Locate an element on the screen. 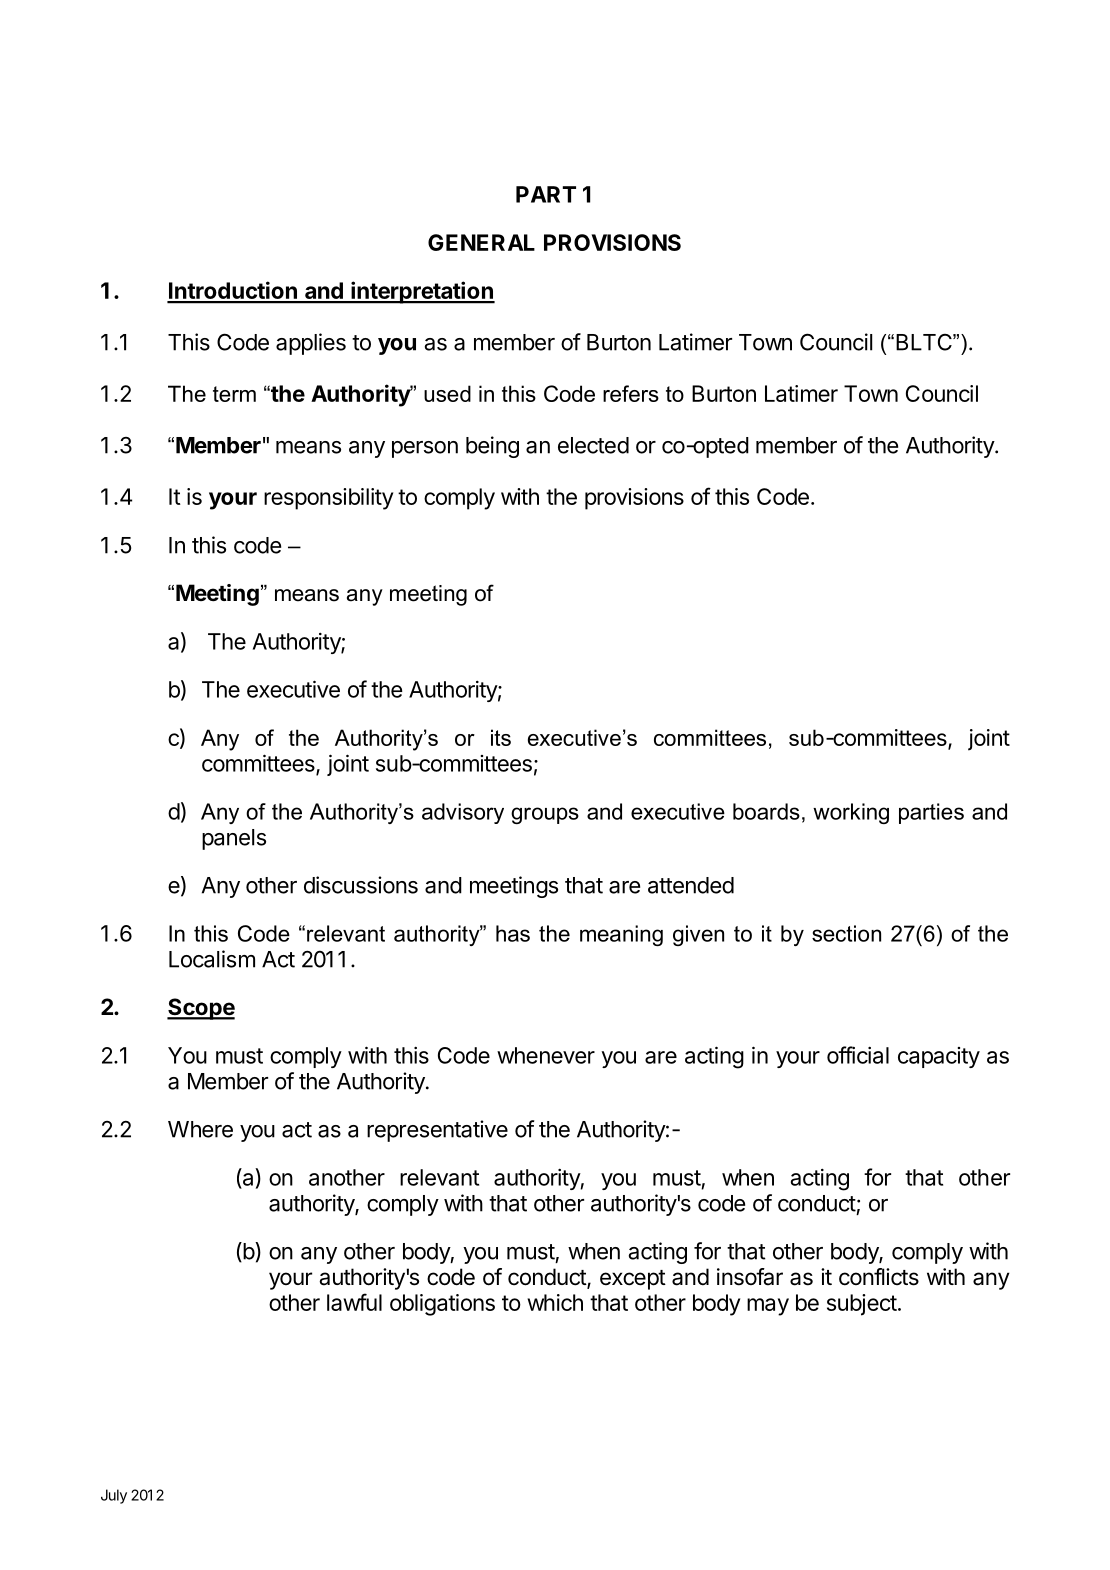 The image size is (1110, 1570). groups is located at coordinates (545, 815).
